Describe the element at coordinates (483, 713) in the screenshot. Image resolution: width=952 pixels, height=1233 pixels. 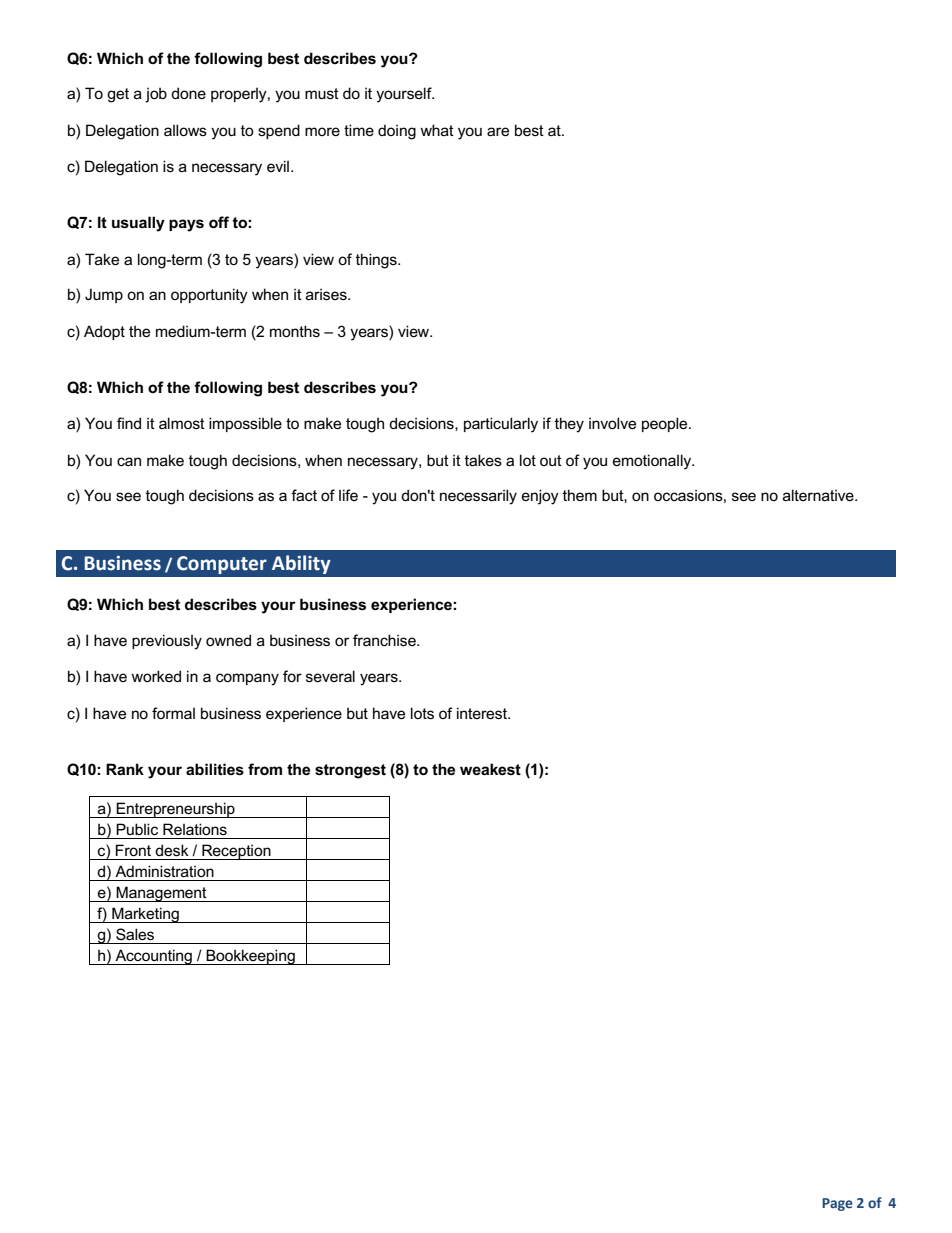
I see `interest` at that location.
